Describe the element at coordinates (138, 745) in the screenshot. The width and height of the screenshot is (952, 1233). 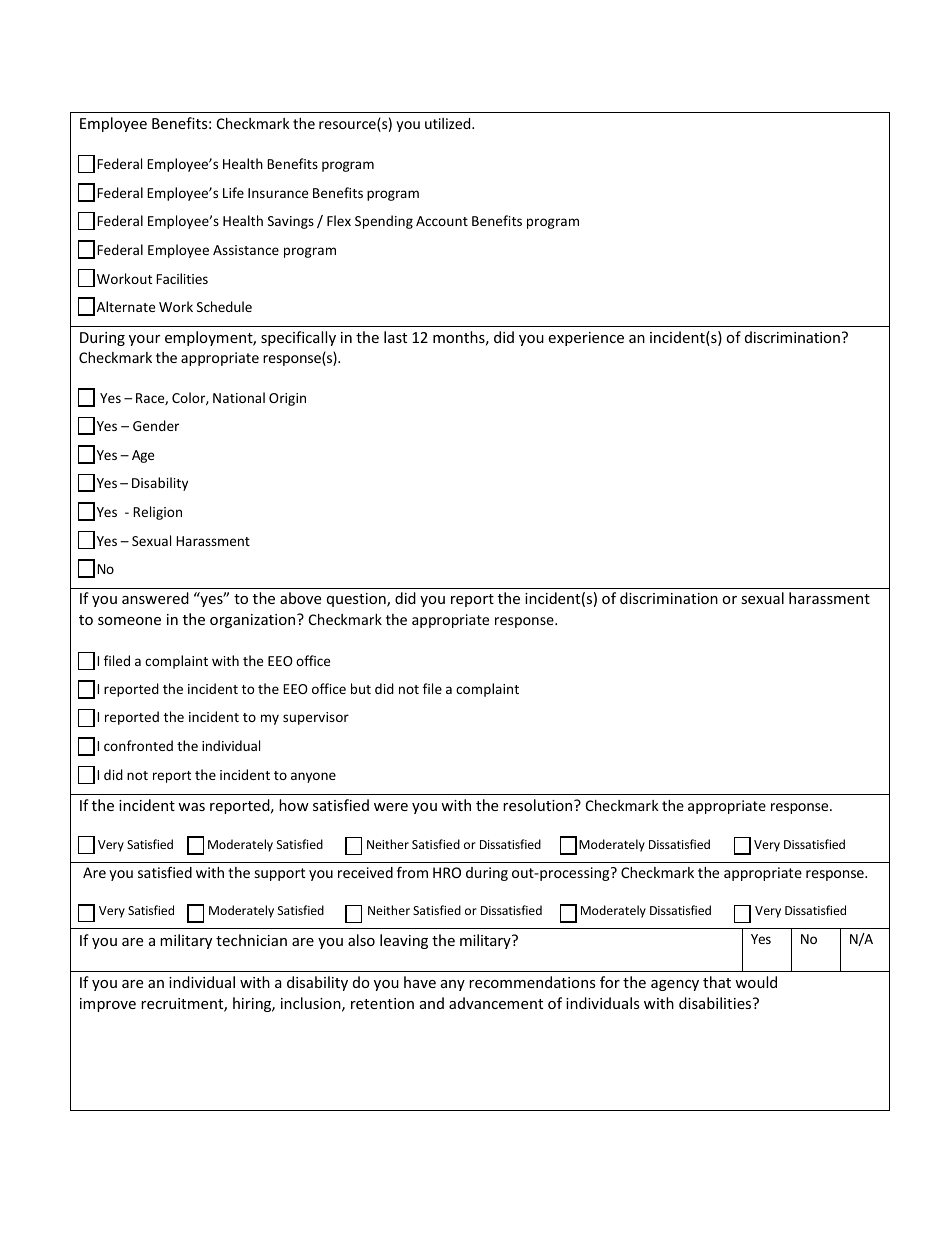
I see `confronted` at that location.
